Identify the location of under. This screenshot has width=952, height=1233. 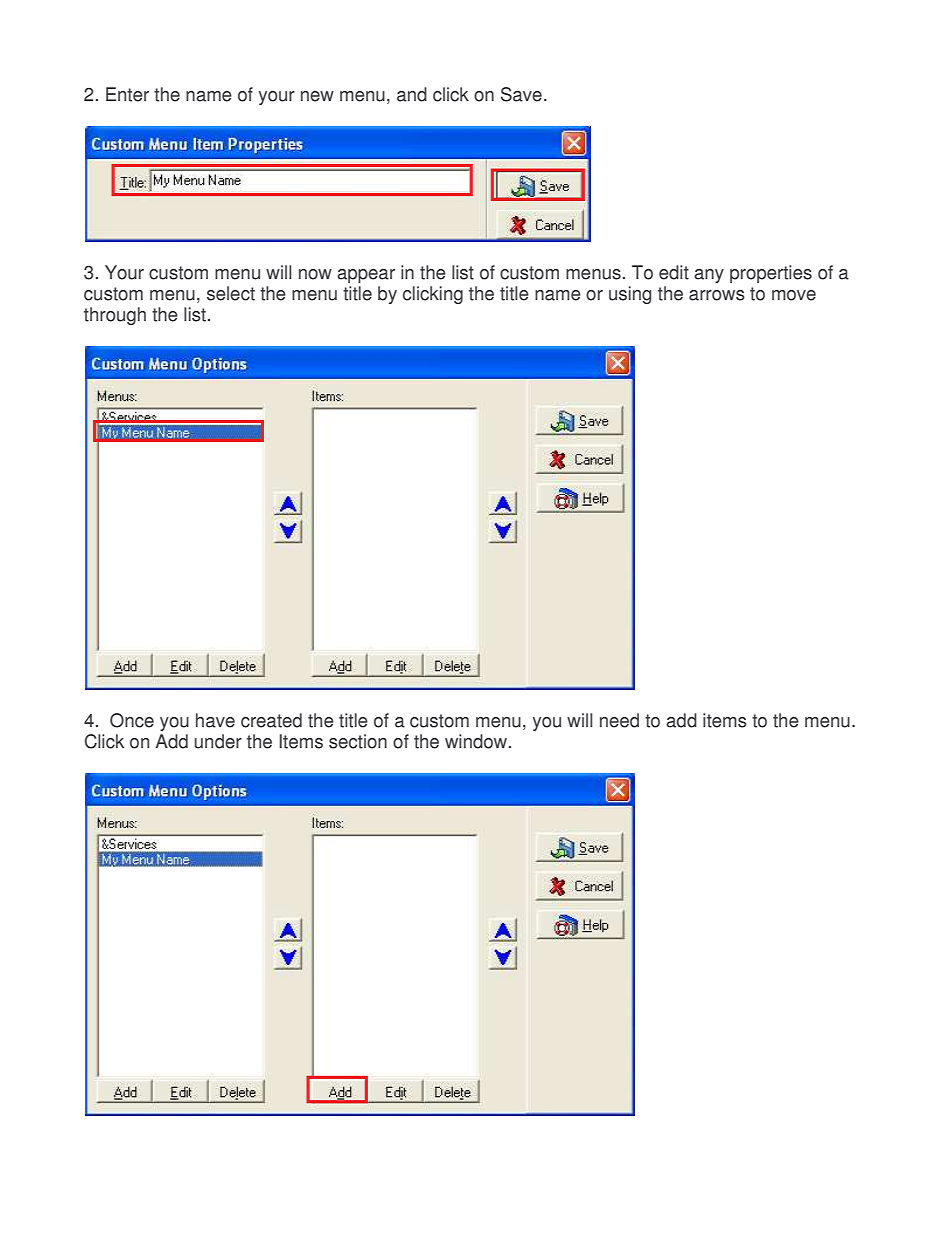
(218, 741).
